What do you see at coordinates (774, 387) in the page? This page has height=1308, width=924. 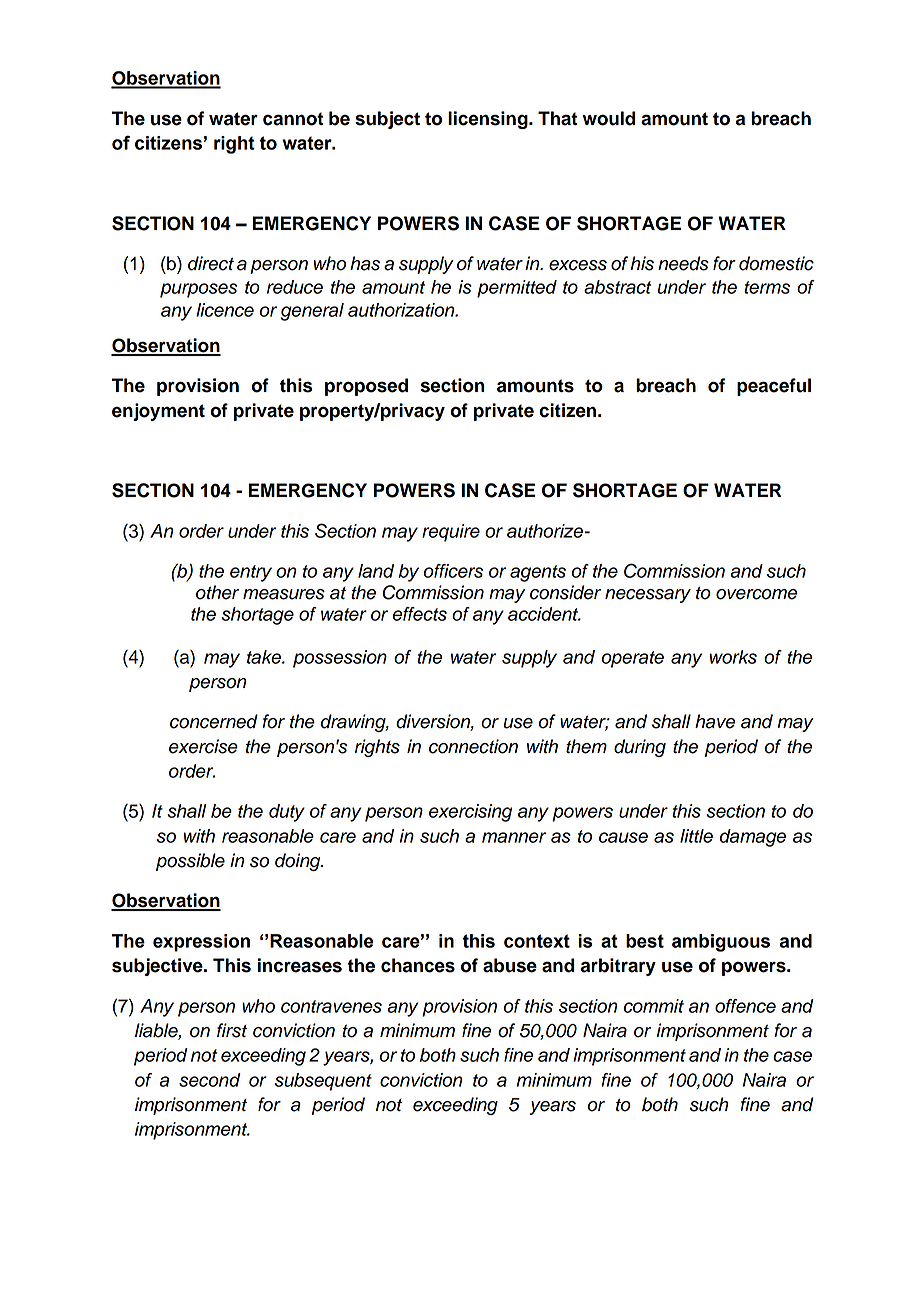 I see `peaceful` at bounding box center [774, 387].
